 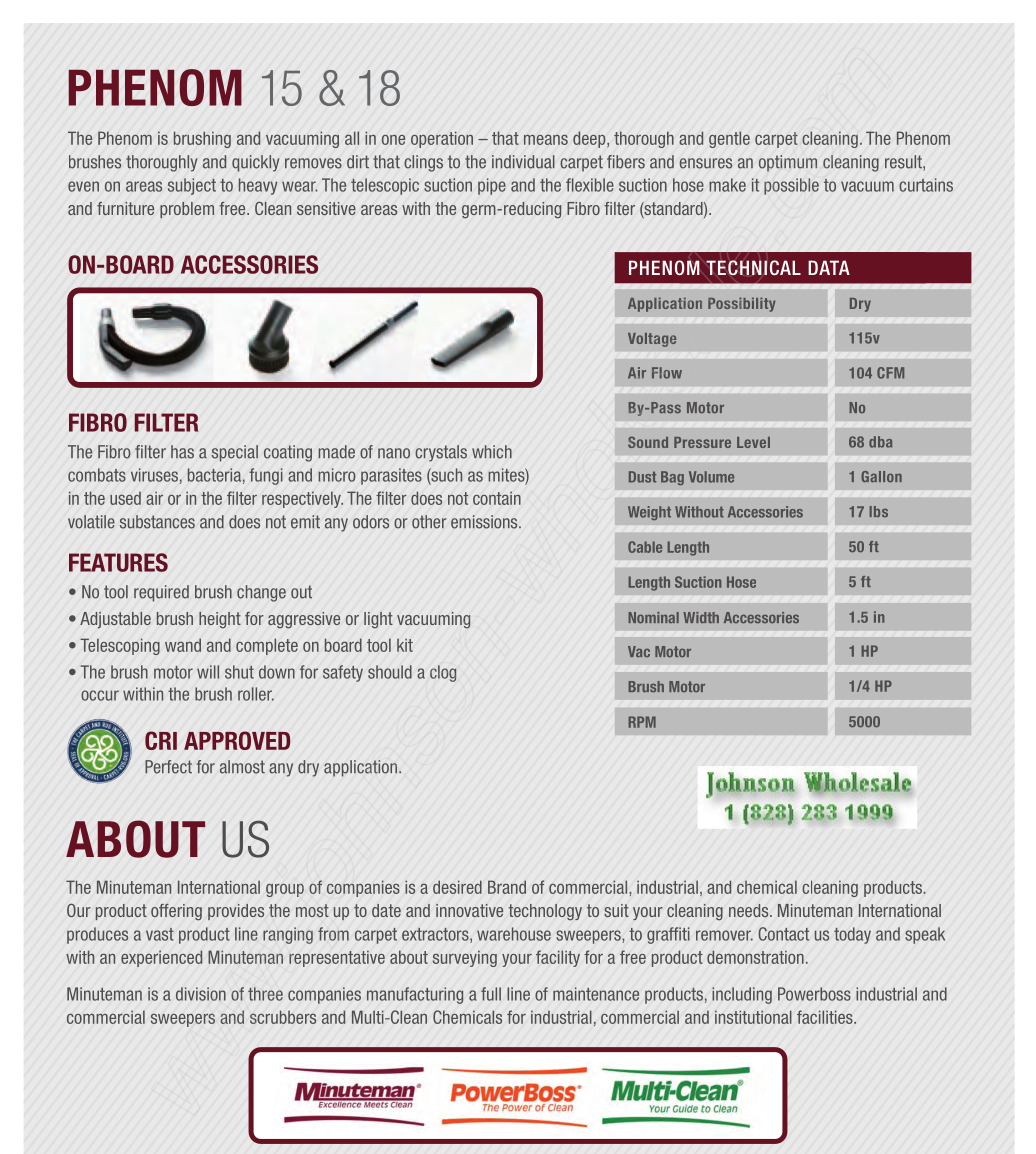 I want to click on optimum, so click(x=788, y=163).
